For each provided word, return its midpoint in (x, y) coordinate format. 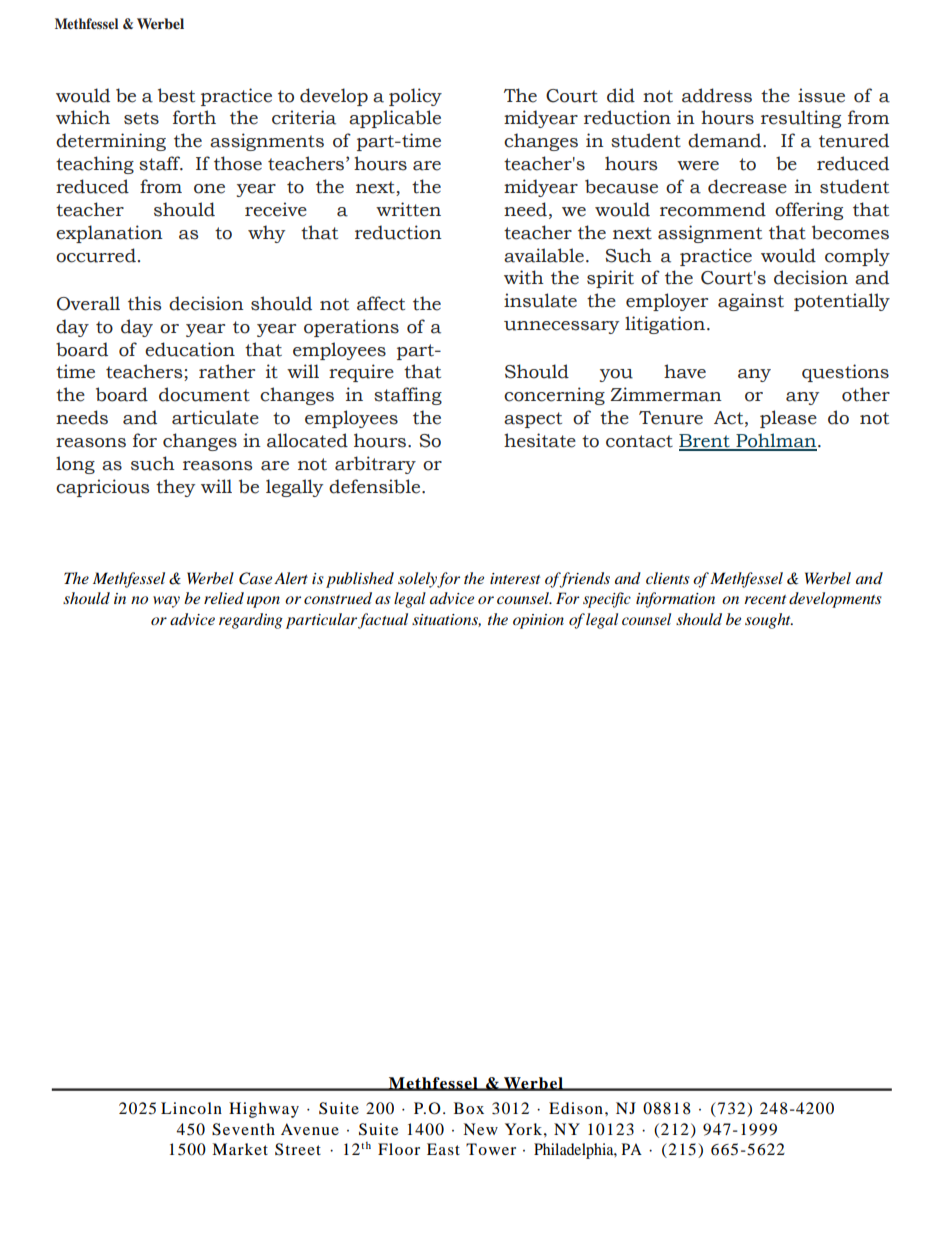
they (175, 488)
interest (515, 578)
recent (765, 599)
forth (194, 117)
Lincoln (191, 1108)
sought (769, 621)
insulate (540, 300)
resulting (801, 119)
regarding (251, 621)
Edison (576, 1108)
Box (469, 1108)
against (751, 302)
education (190, 349)
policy (415, 97)
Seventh (243, 1129)
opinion (538, 621)
